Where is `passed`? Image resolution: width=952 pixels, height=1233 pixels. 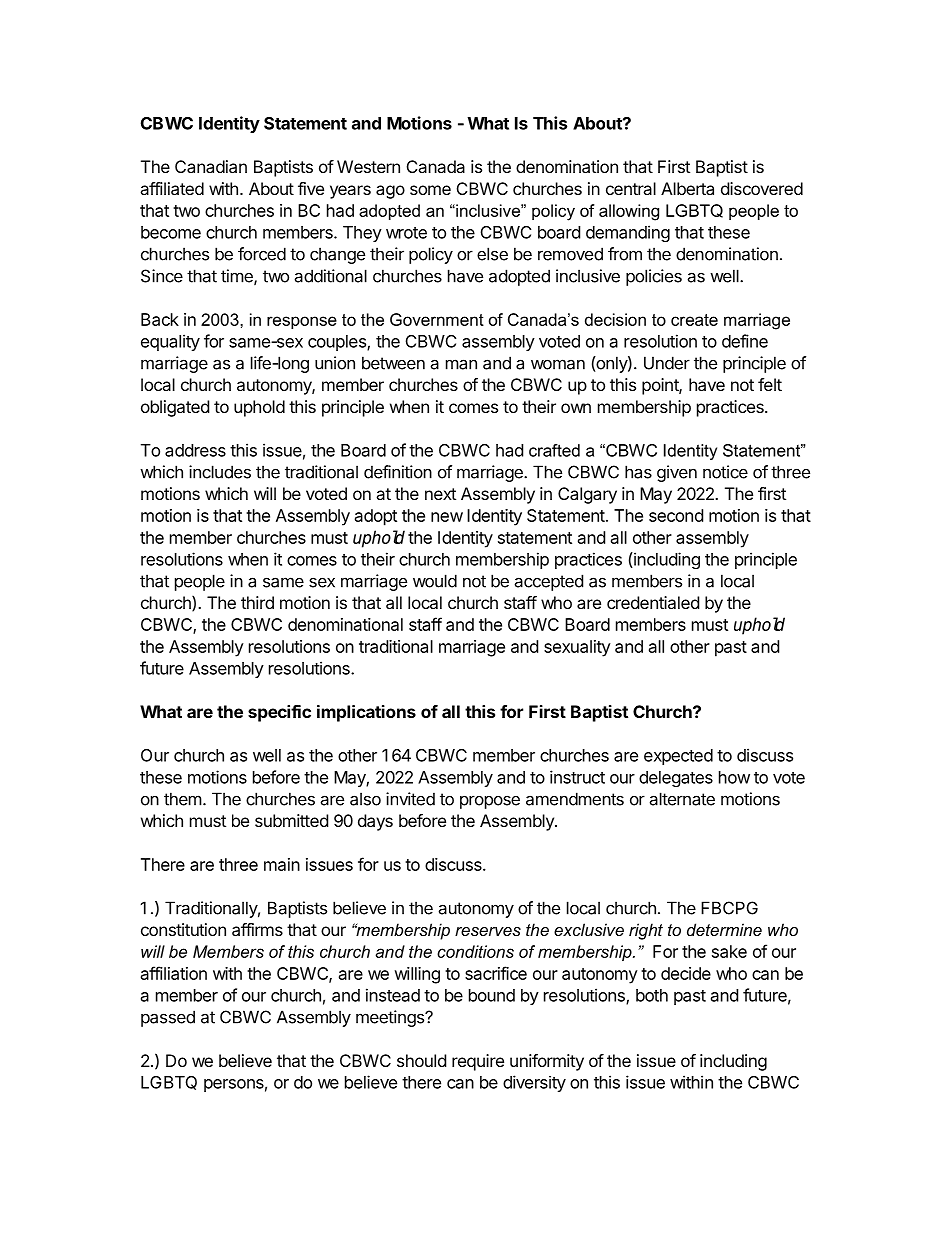
passed is located at coordinates (168, 1018).
